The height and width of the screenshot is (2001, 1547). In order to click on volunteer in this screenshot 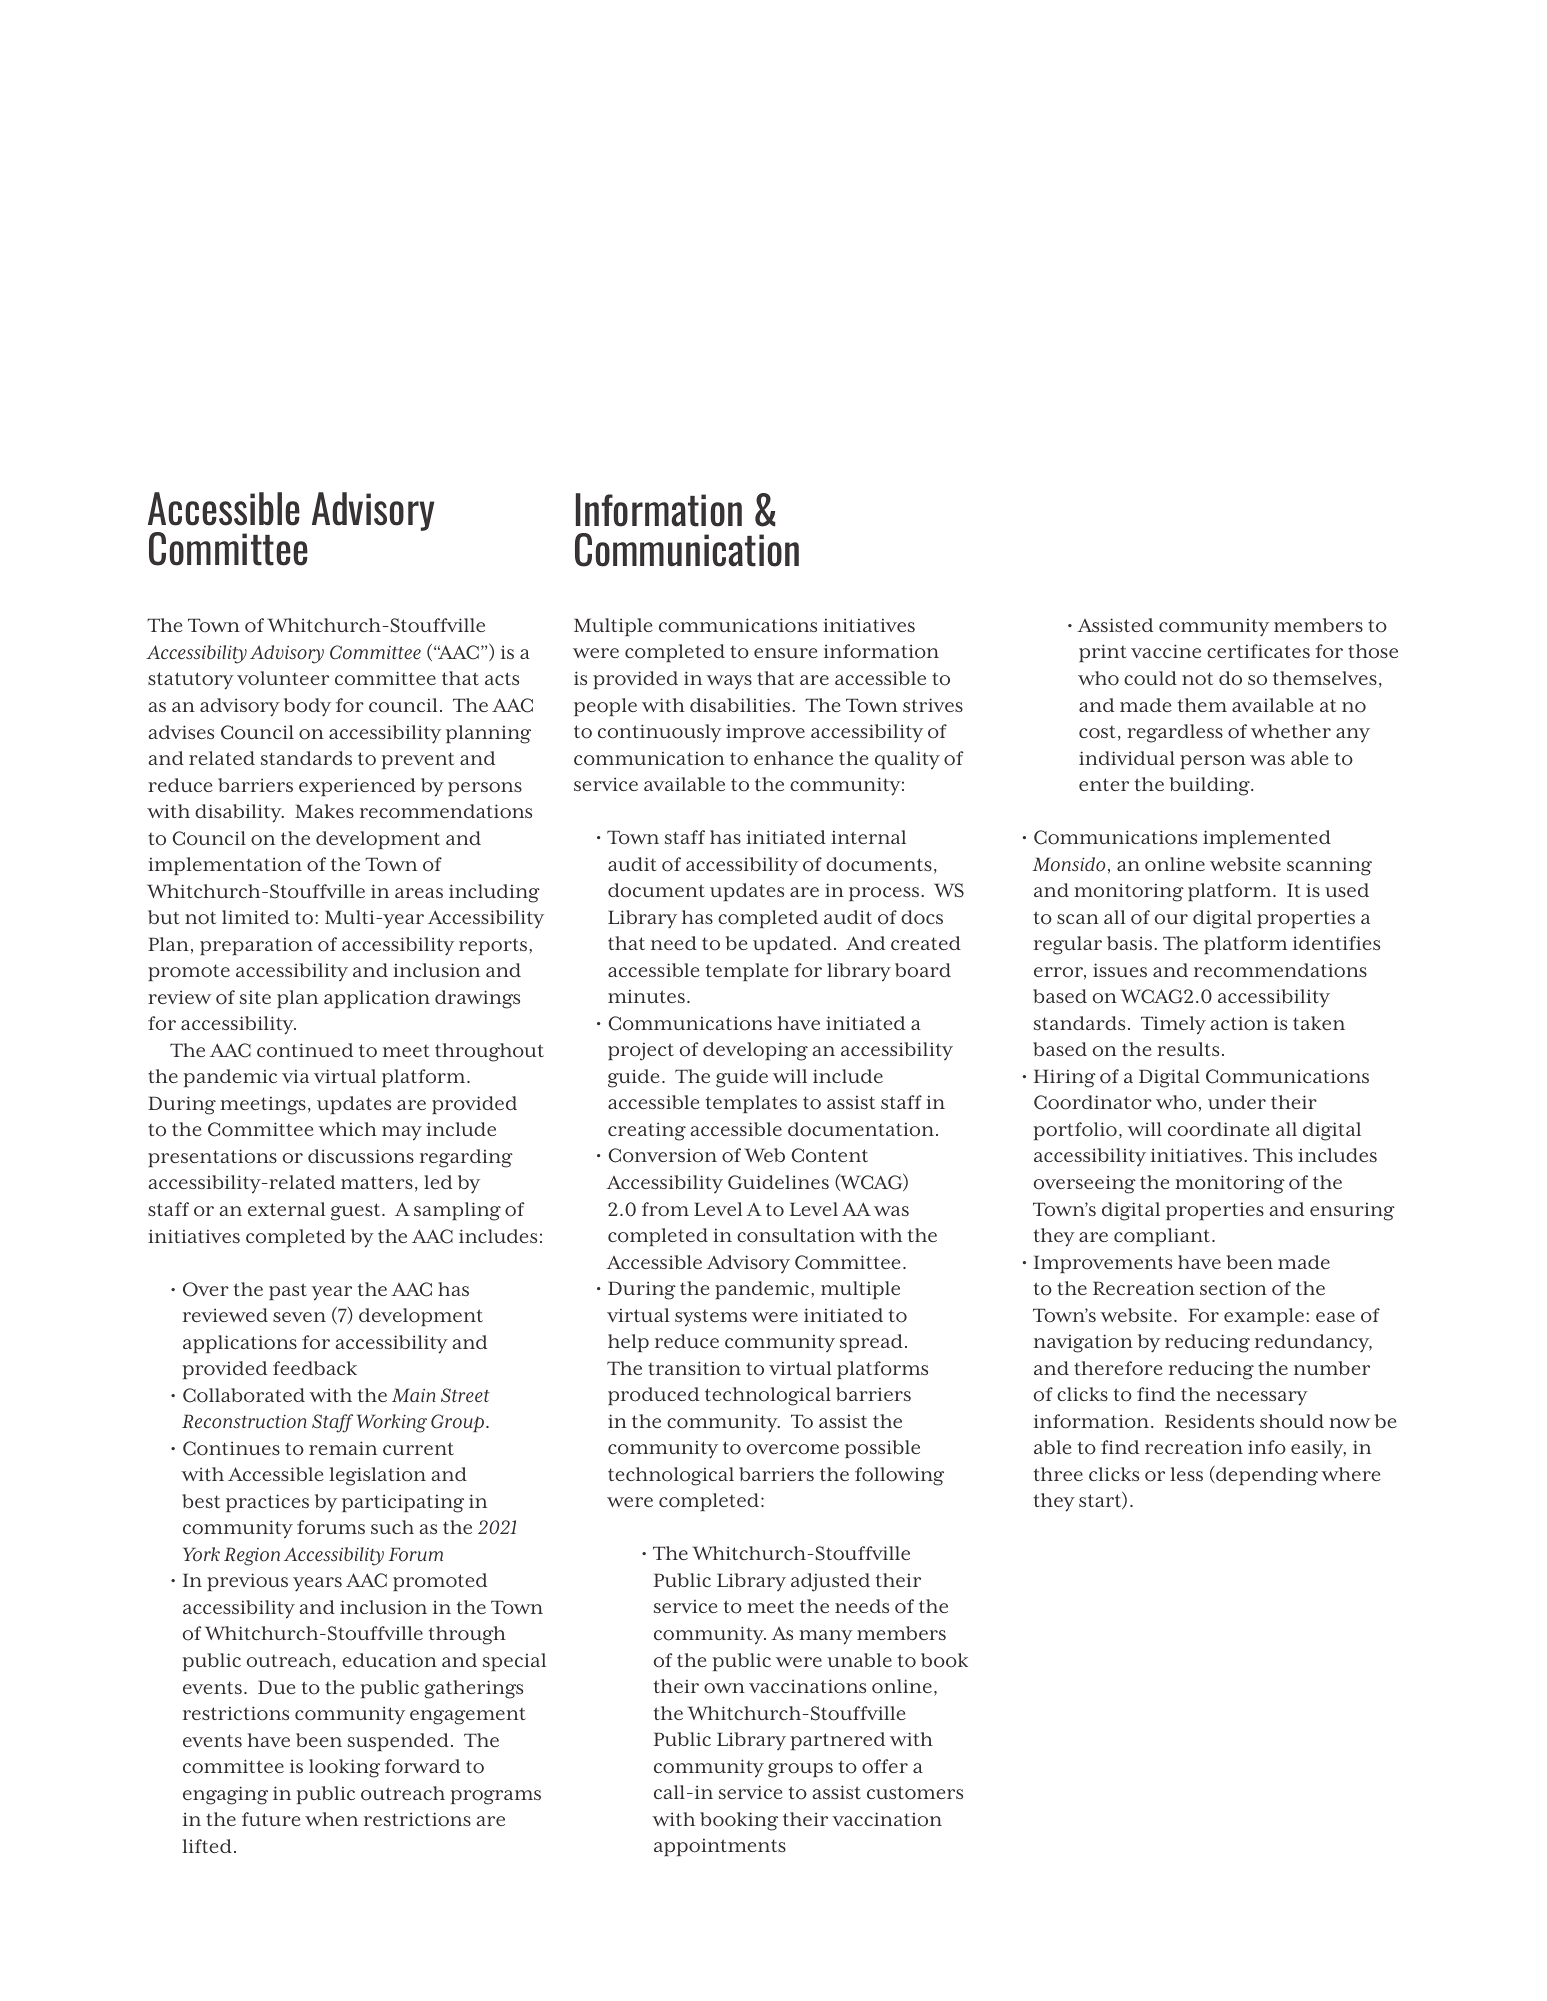, I will do `click(283, 678)`.
